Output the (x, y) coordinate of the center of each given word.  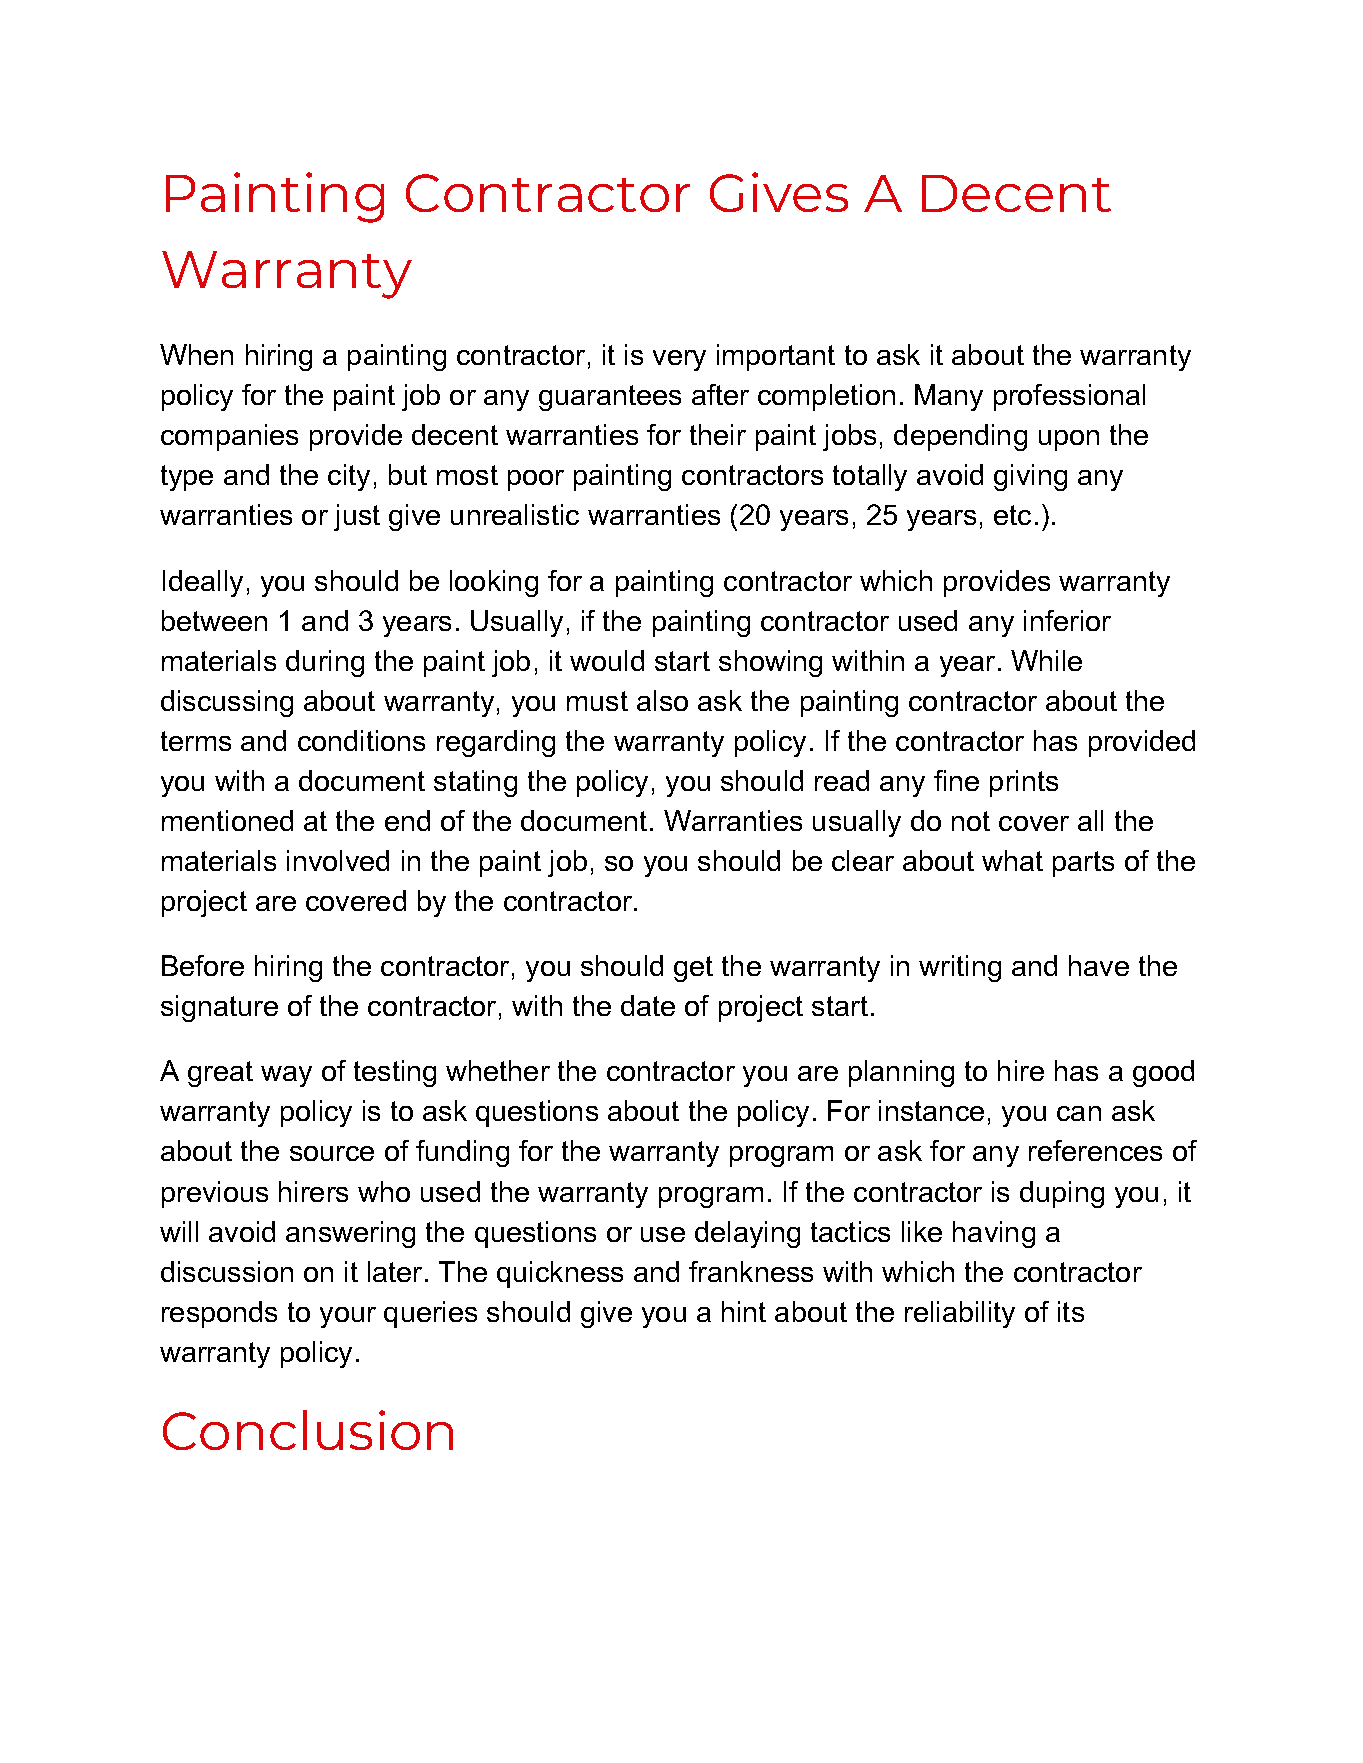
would (607, 660)
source (332, 1153)
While (1046, 660)
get (693, 969)
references (1095, 1150)
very (679, 360)
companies (229, 437)
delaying (747, 1234)
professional (1069, 397)
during (325, 663)
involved (338, 860)
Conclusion (308, 1430)
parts (1083, 864)
